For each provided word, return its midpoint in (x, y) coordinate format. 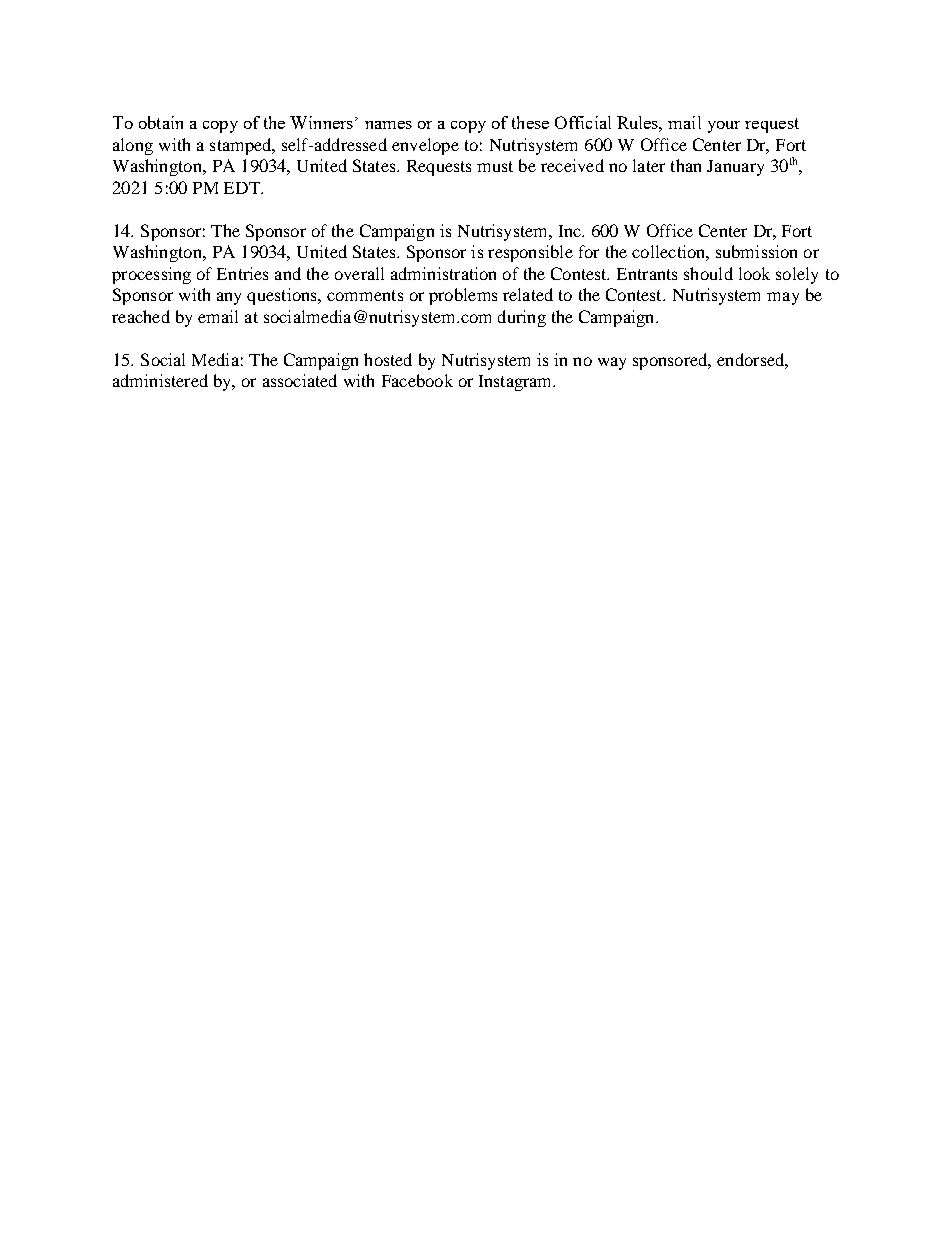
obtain (161, 122)
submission (756, 251)
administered (160, 380)
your (724, 127)
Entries (242, 273)
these (530, 122)
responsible (530, 253)
